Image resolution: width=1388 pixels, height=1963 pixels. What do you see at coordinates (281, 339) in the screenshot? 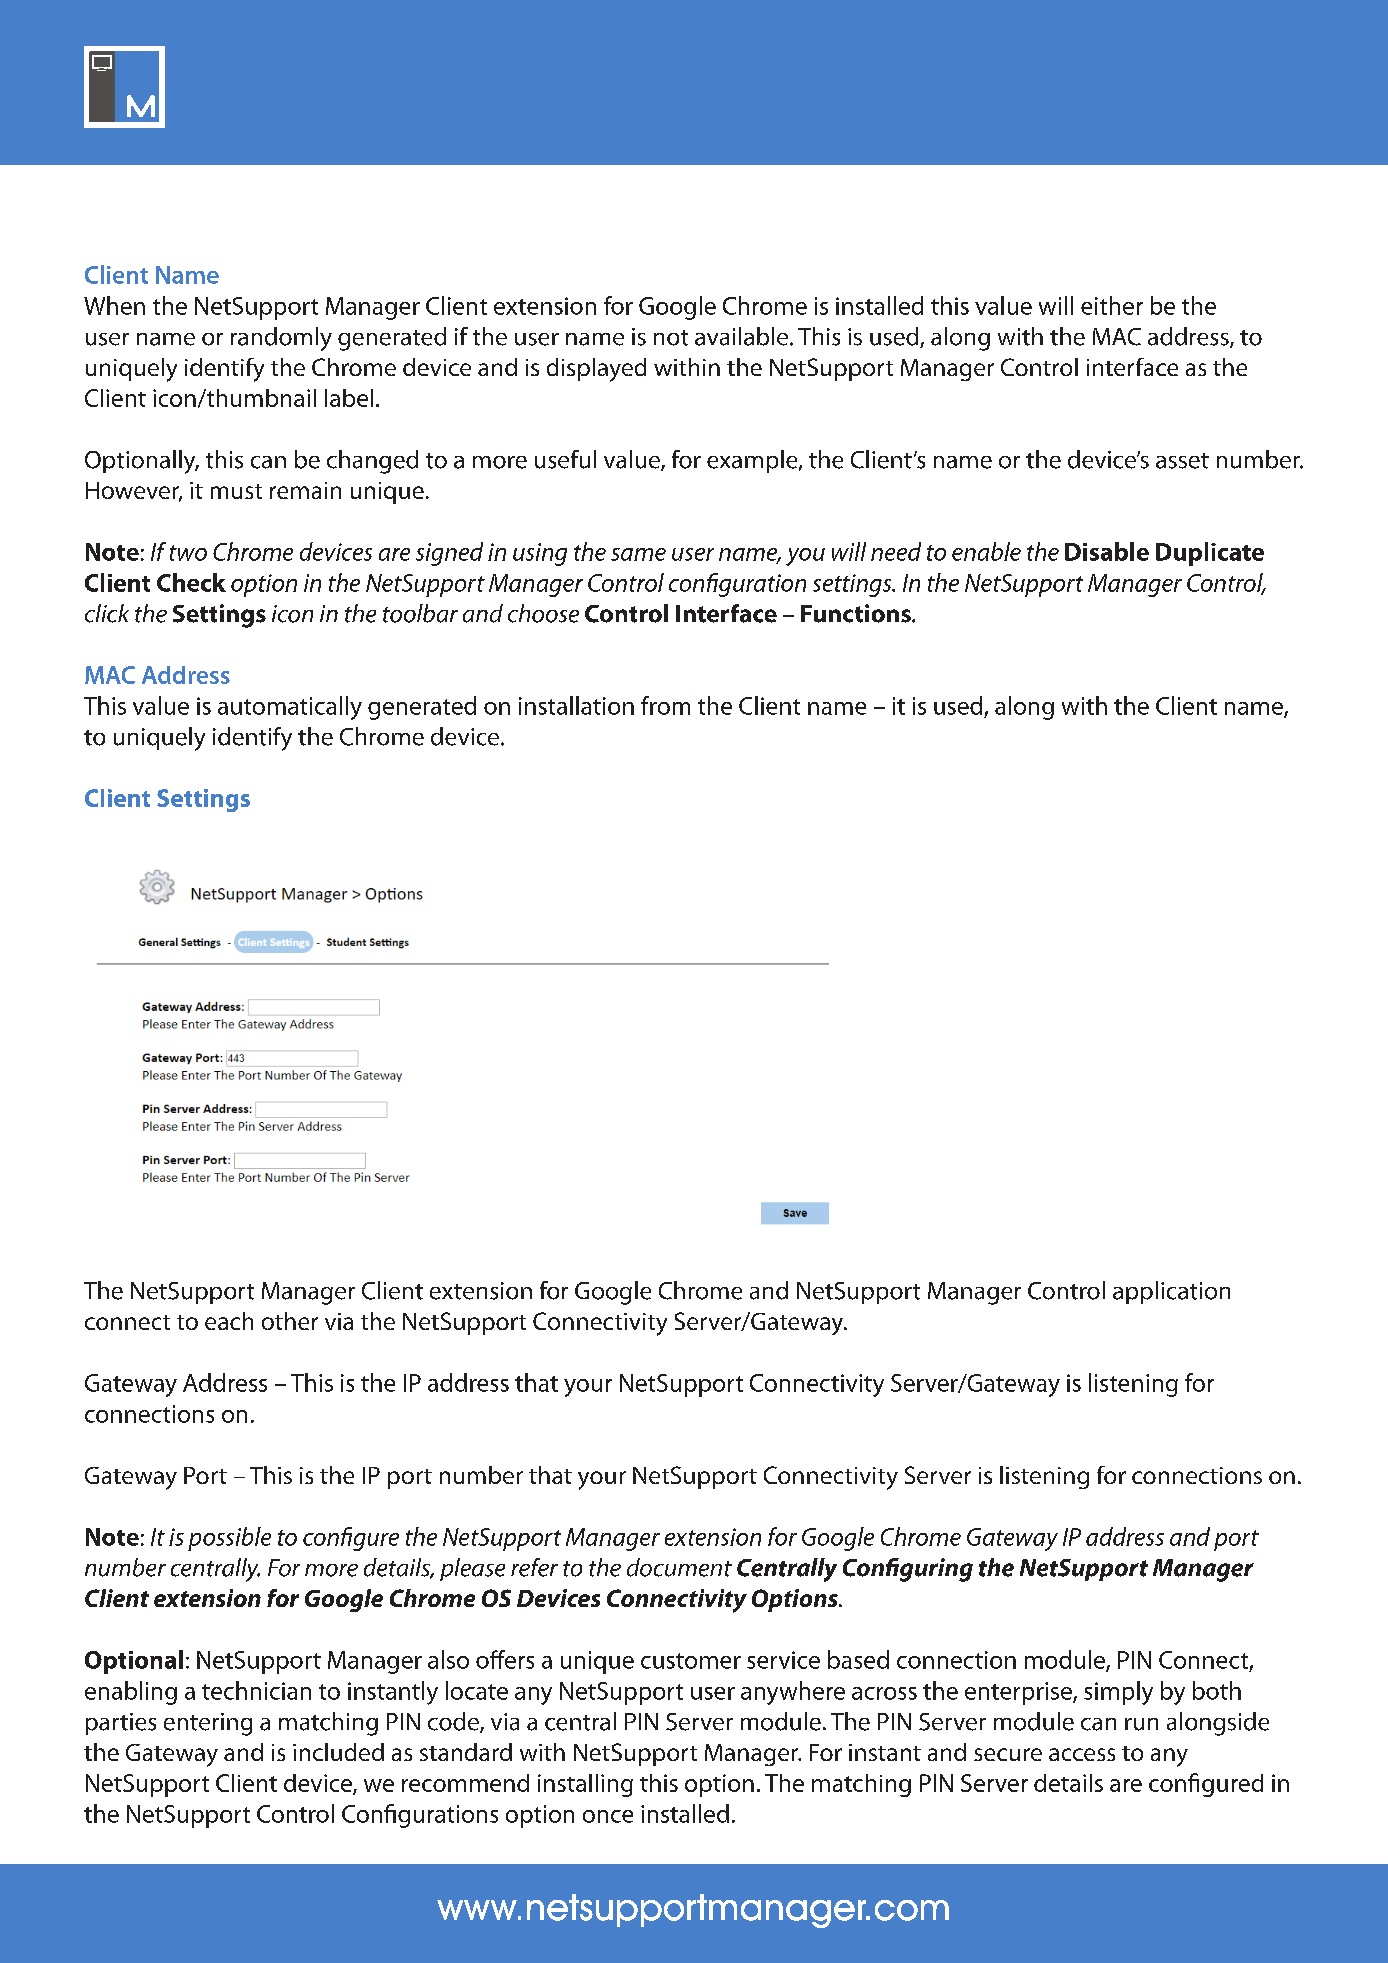
I see `randomly` at bounding box center [281, 339].
